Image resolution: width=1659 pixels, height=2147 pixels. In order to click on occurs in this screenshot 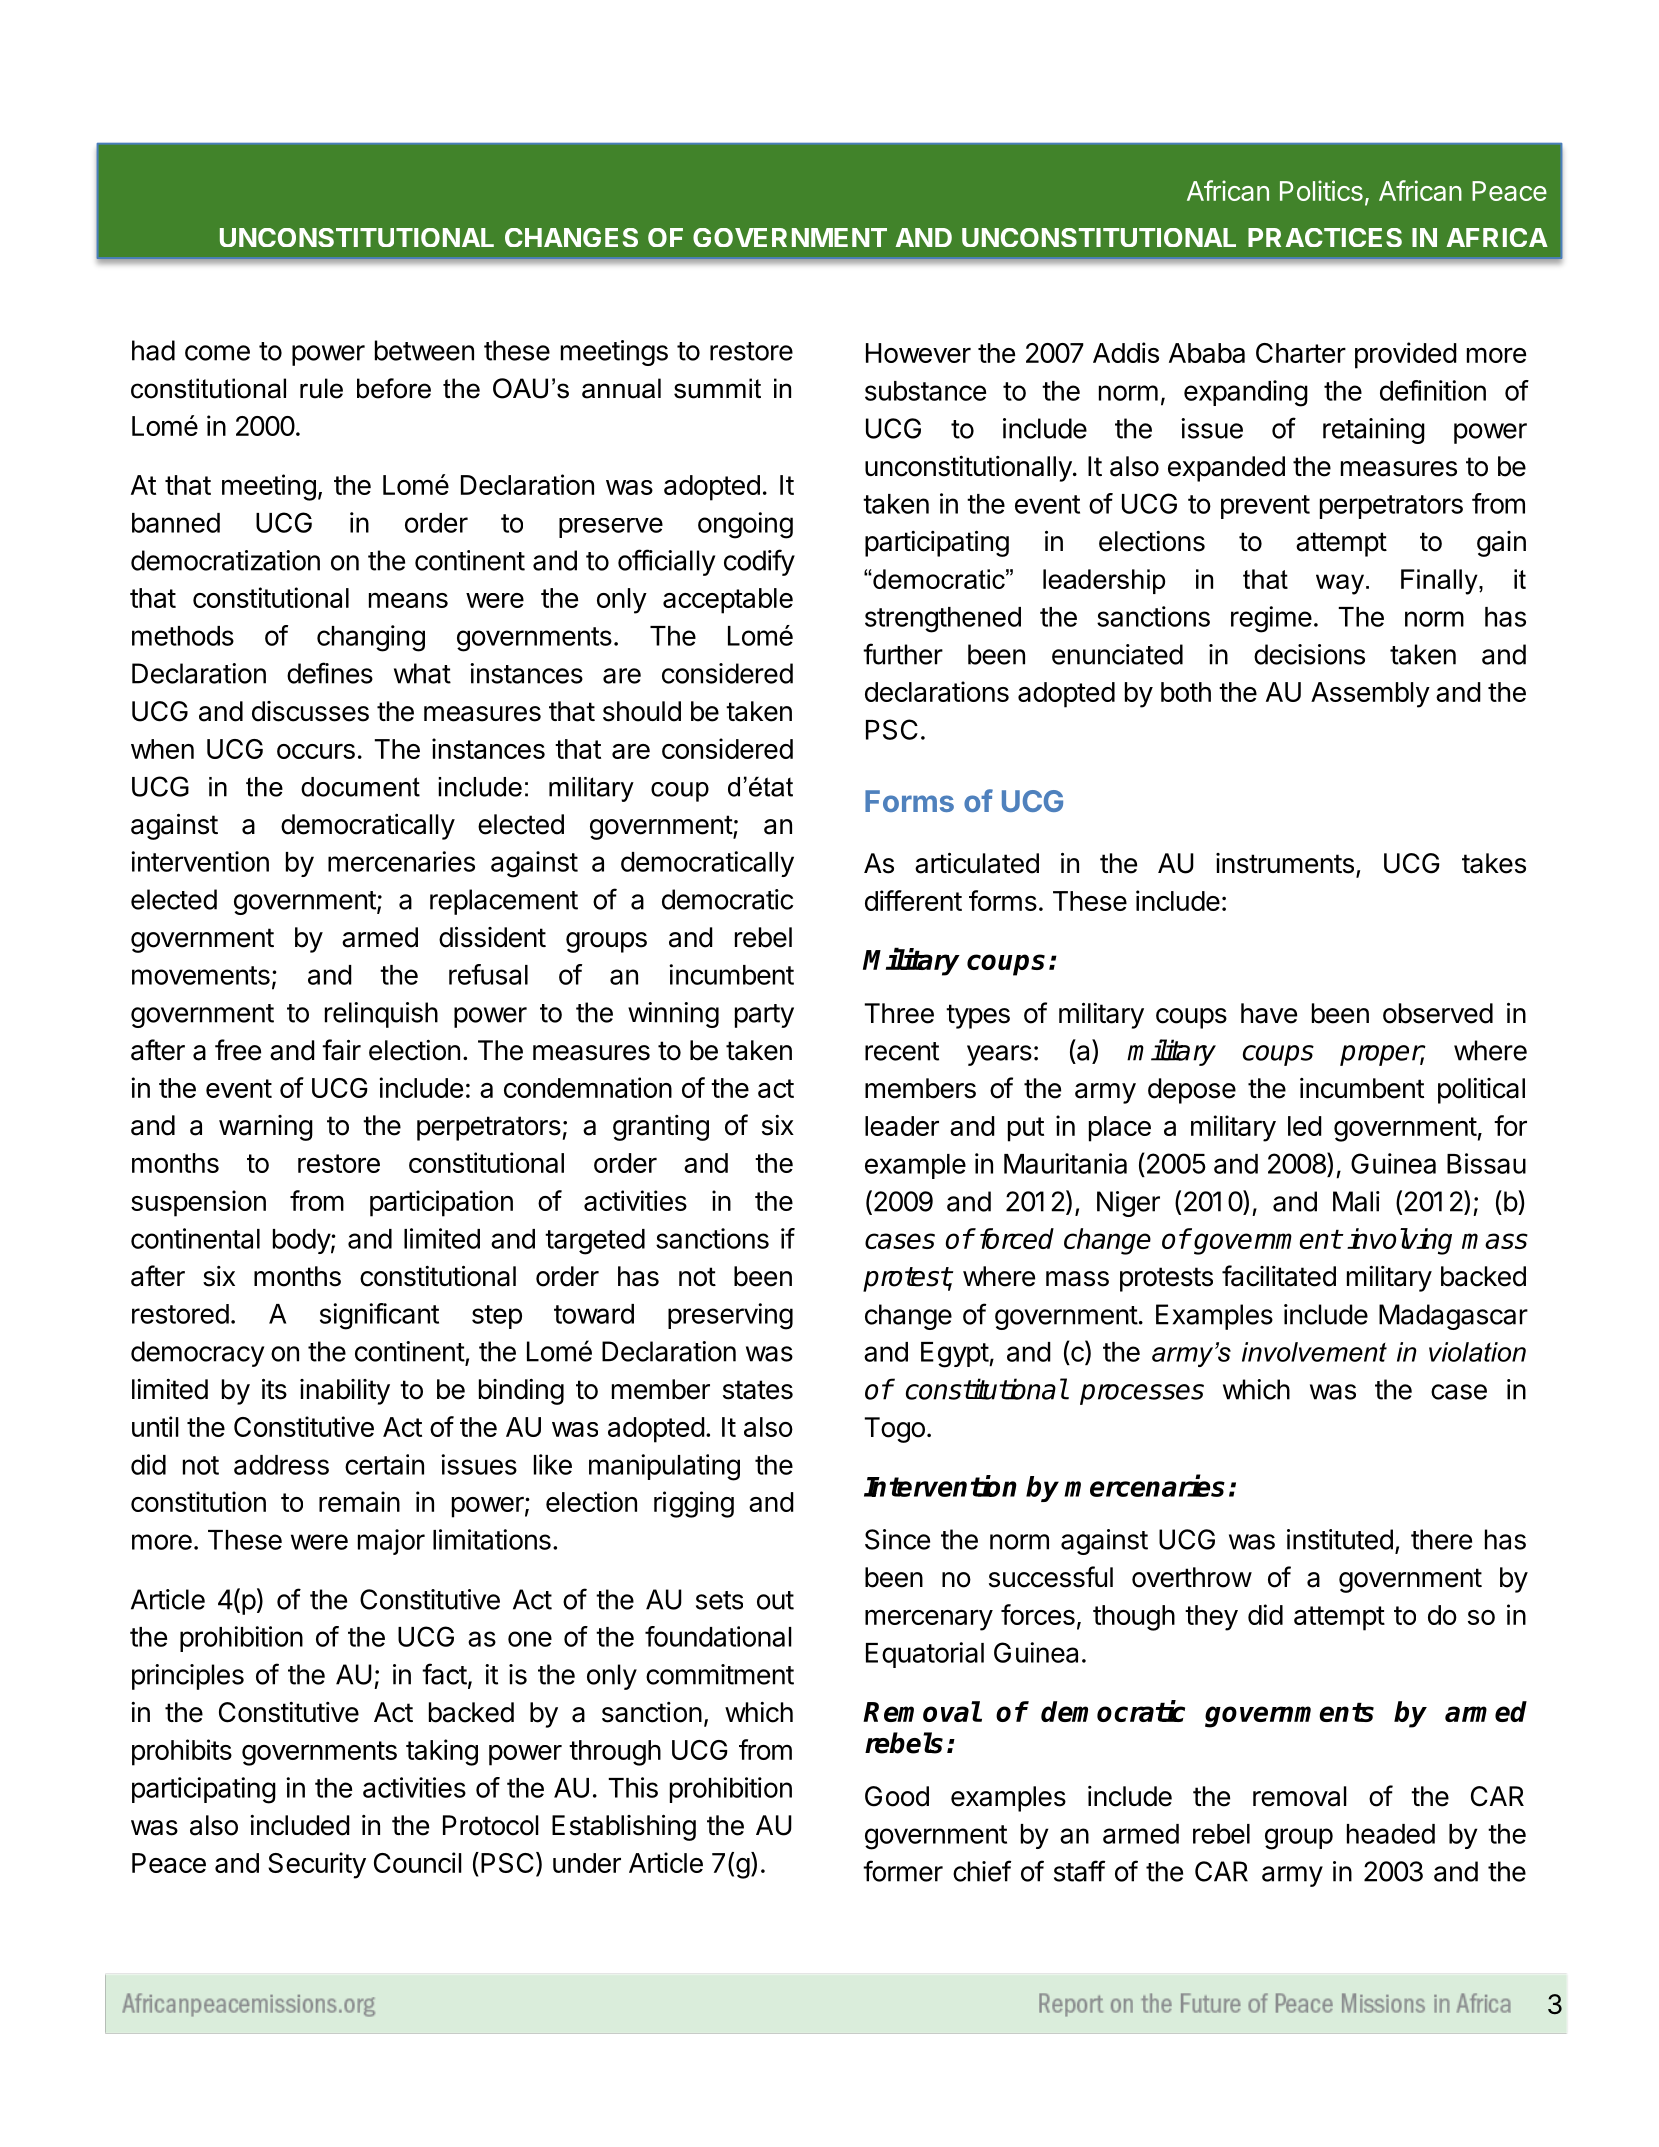, I will do `click(316, 751)`.
